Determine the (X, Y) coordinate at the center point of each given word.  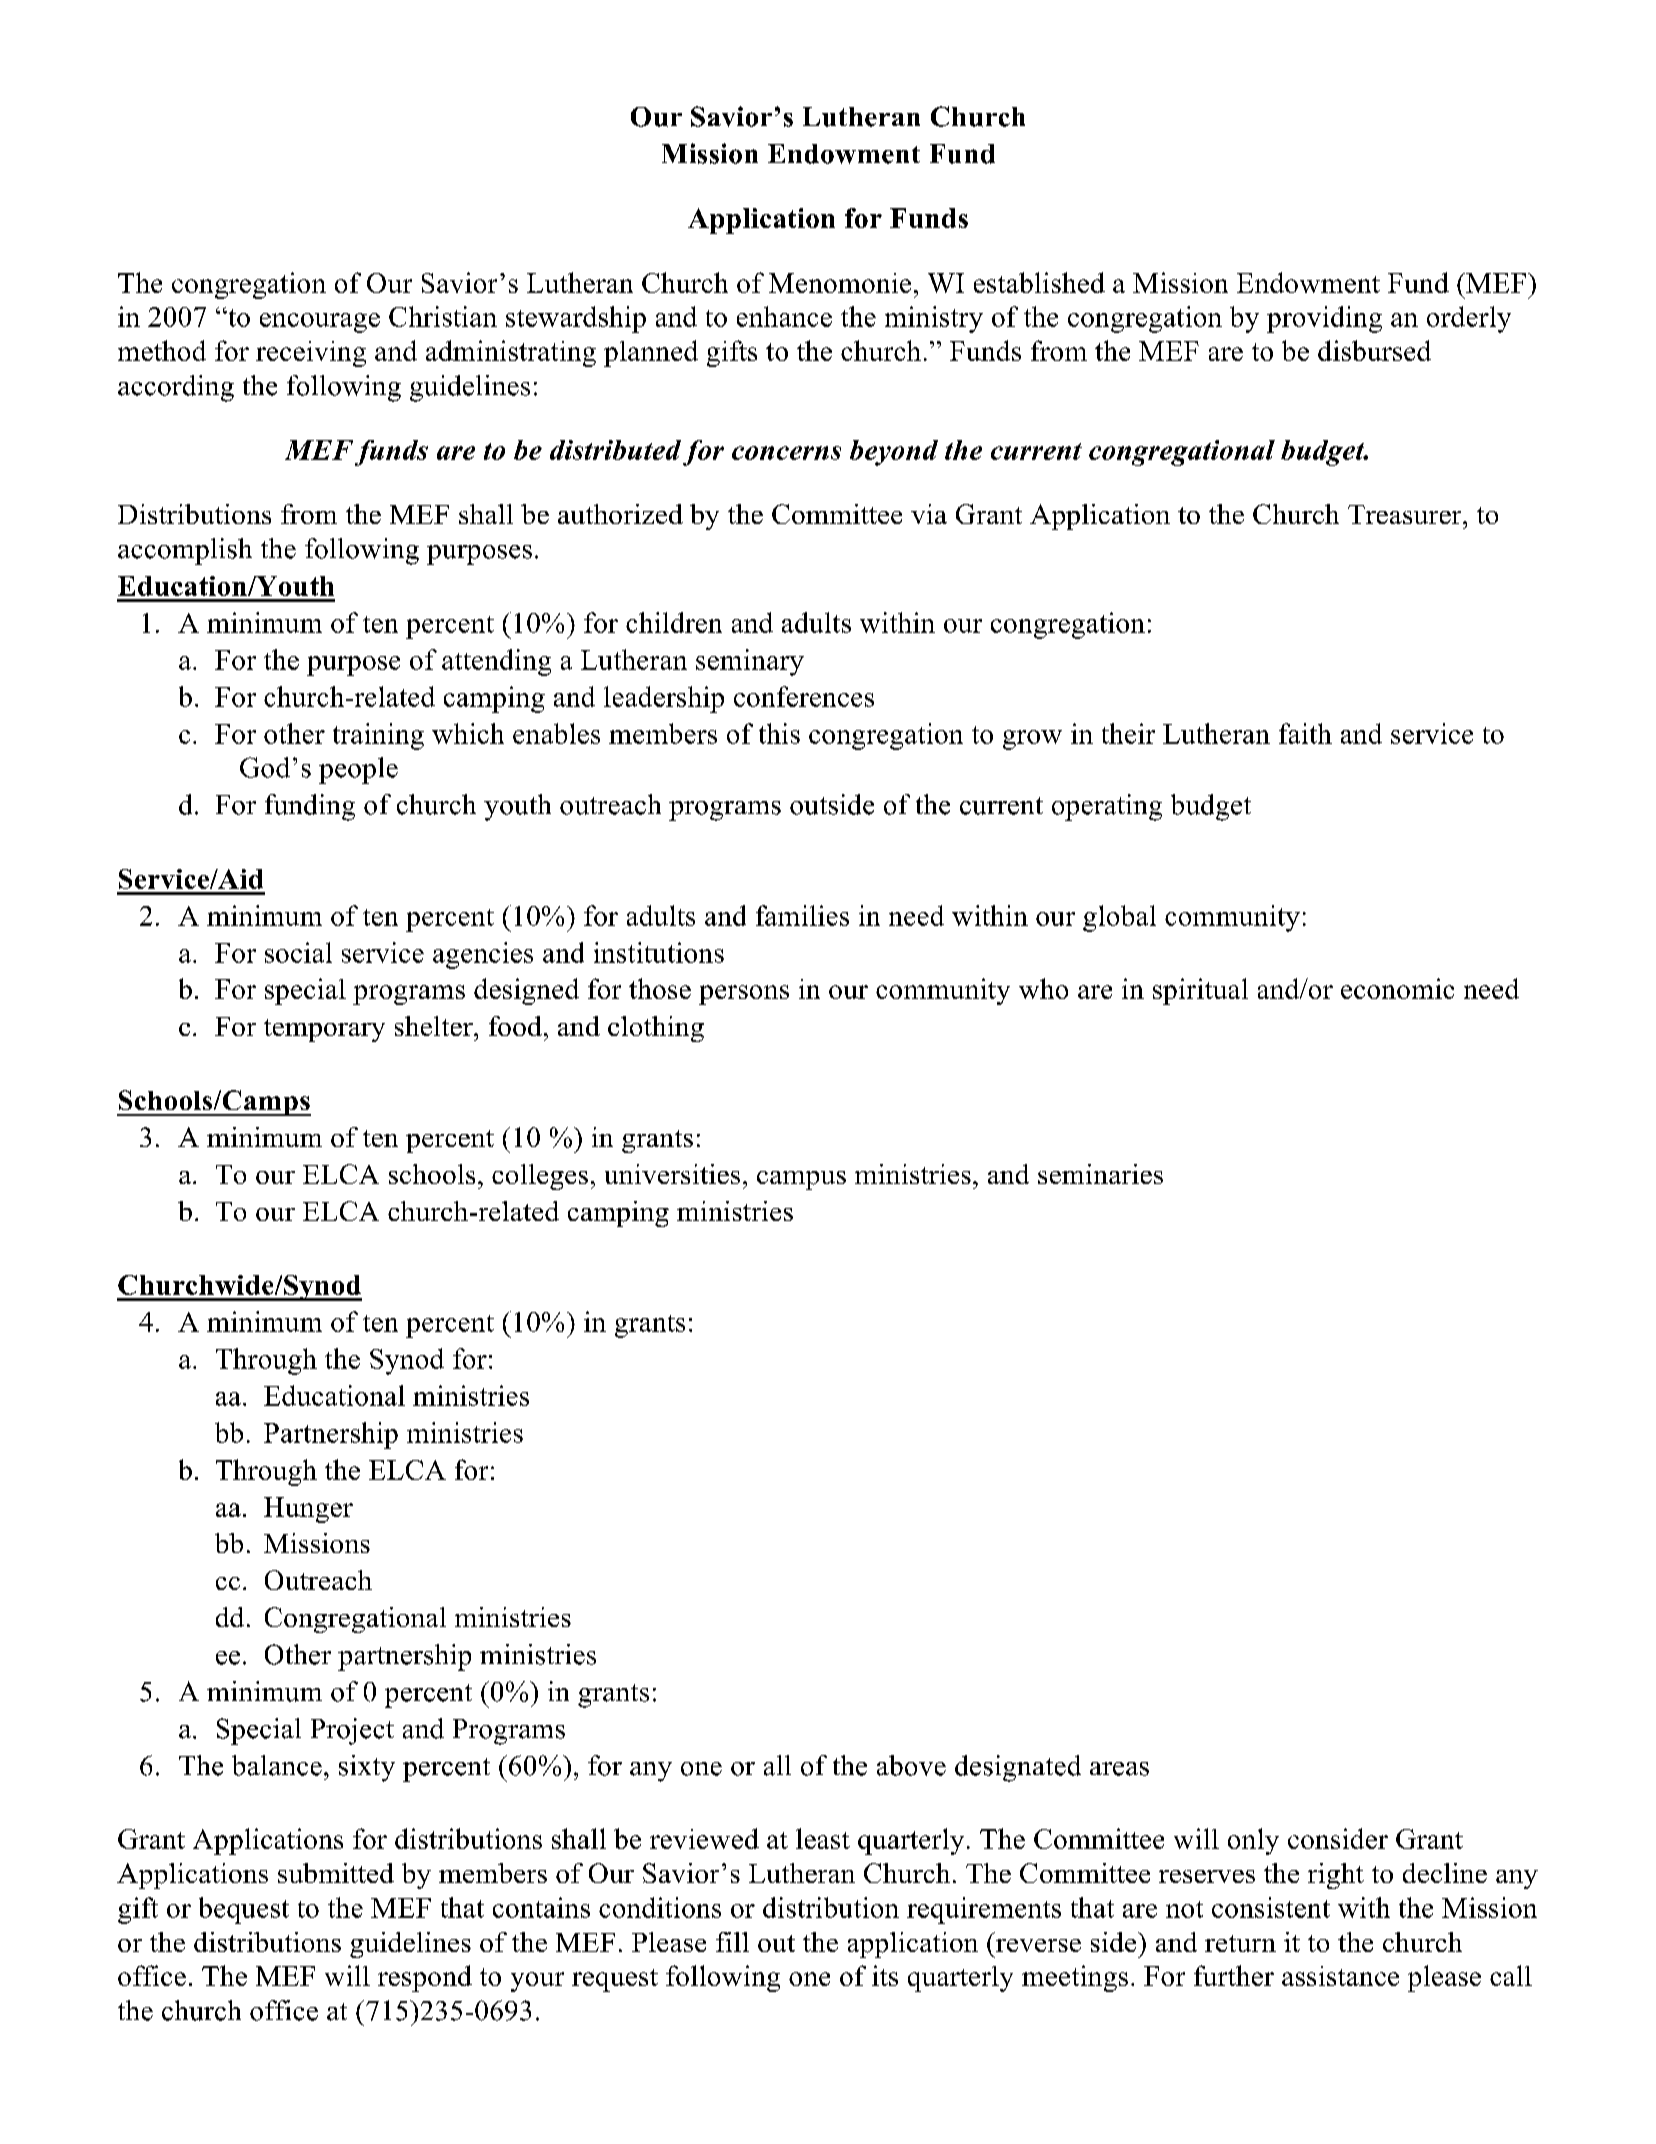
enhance (784, 316)
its (885, 1975)
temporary (324, 1030)
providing (1324, 319)
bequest (244, 1910)
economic (1397, 988)
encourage (320, 323)
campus (801, 1180)
